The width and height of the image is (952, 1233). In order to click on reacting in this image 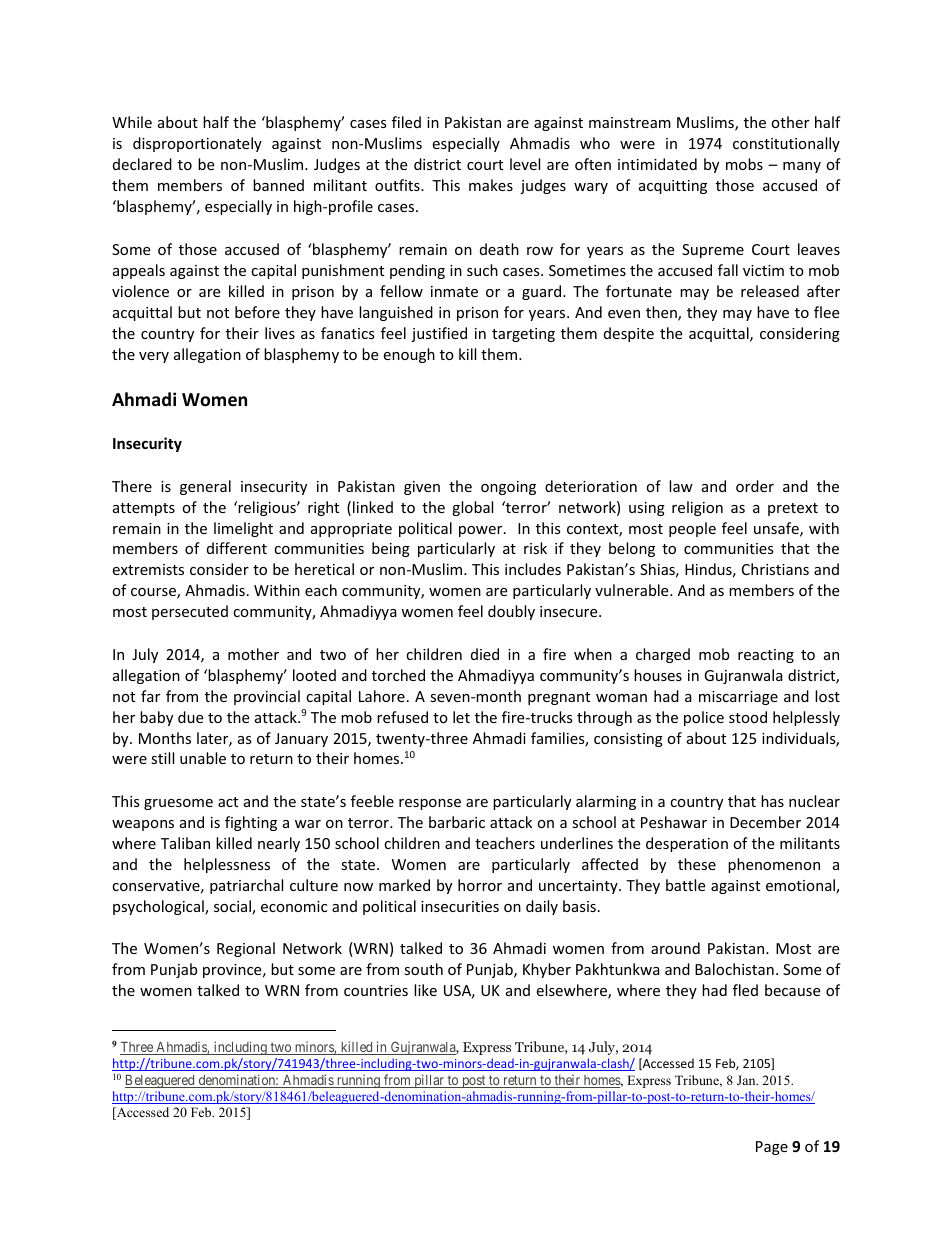, I will do `click(766, 656)`.
